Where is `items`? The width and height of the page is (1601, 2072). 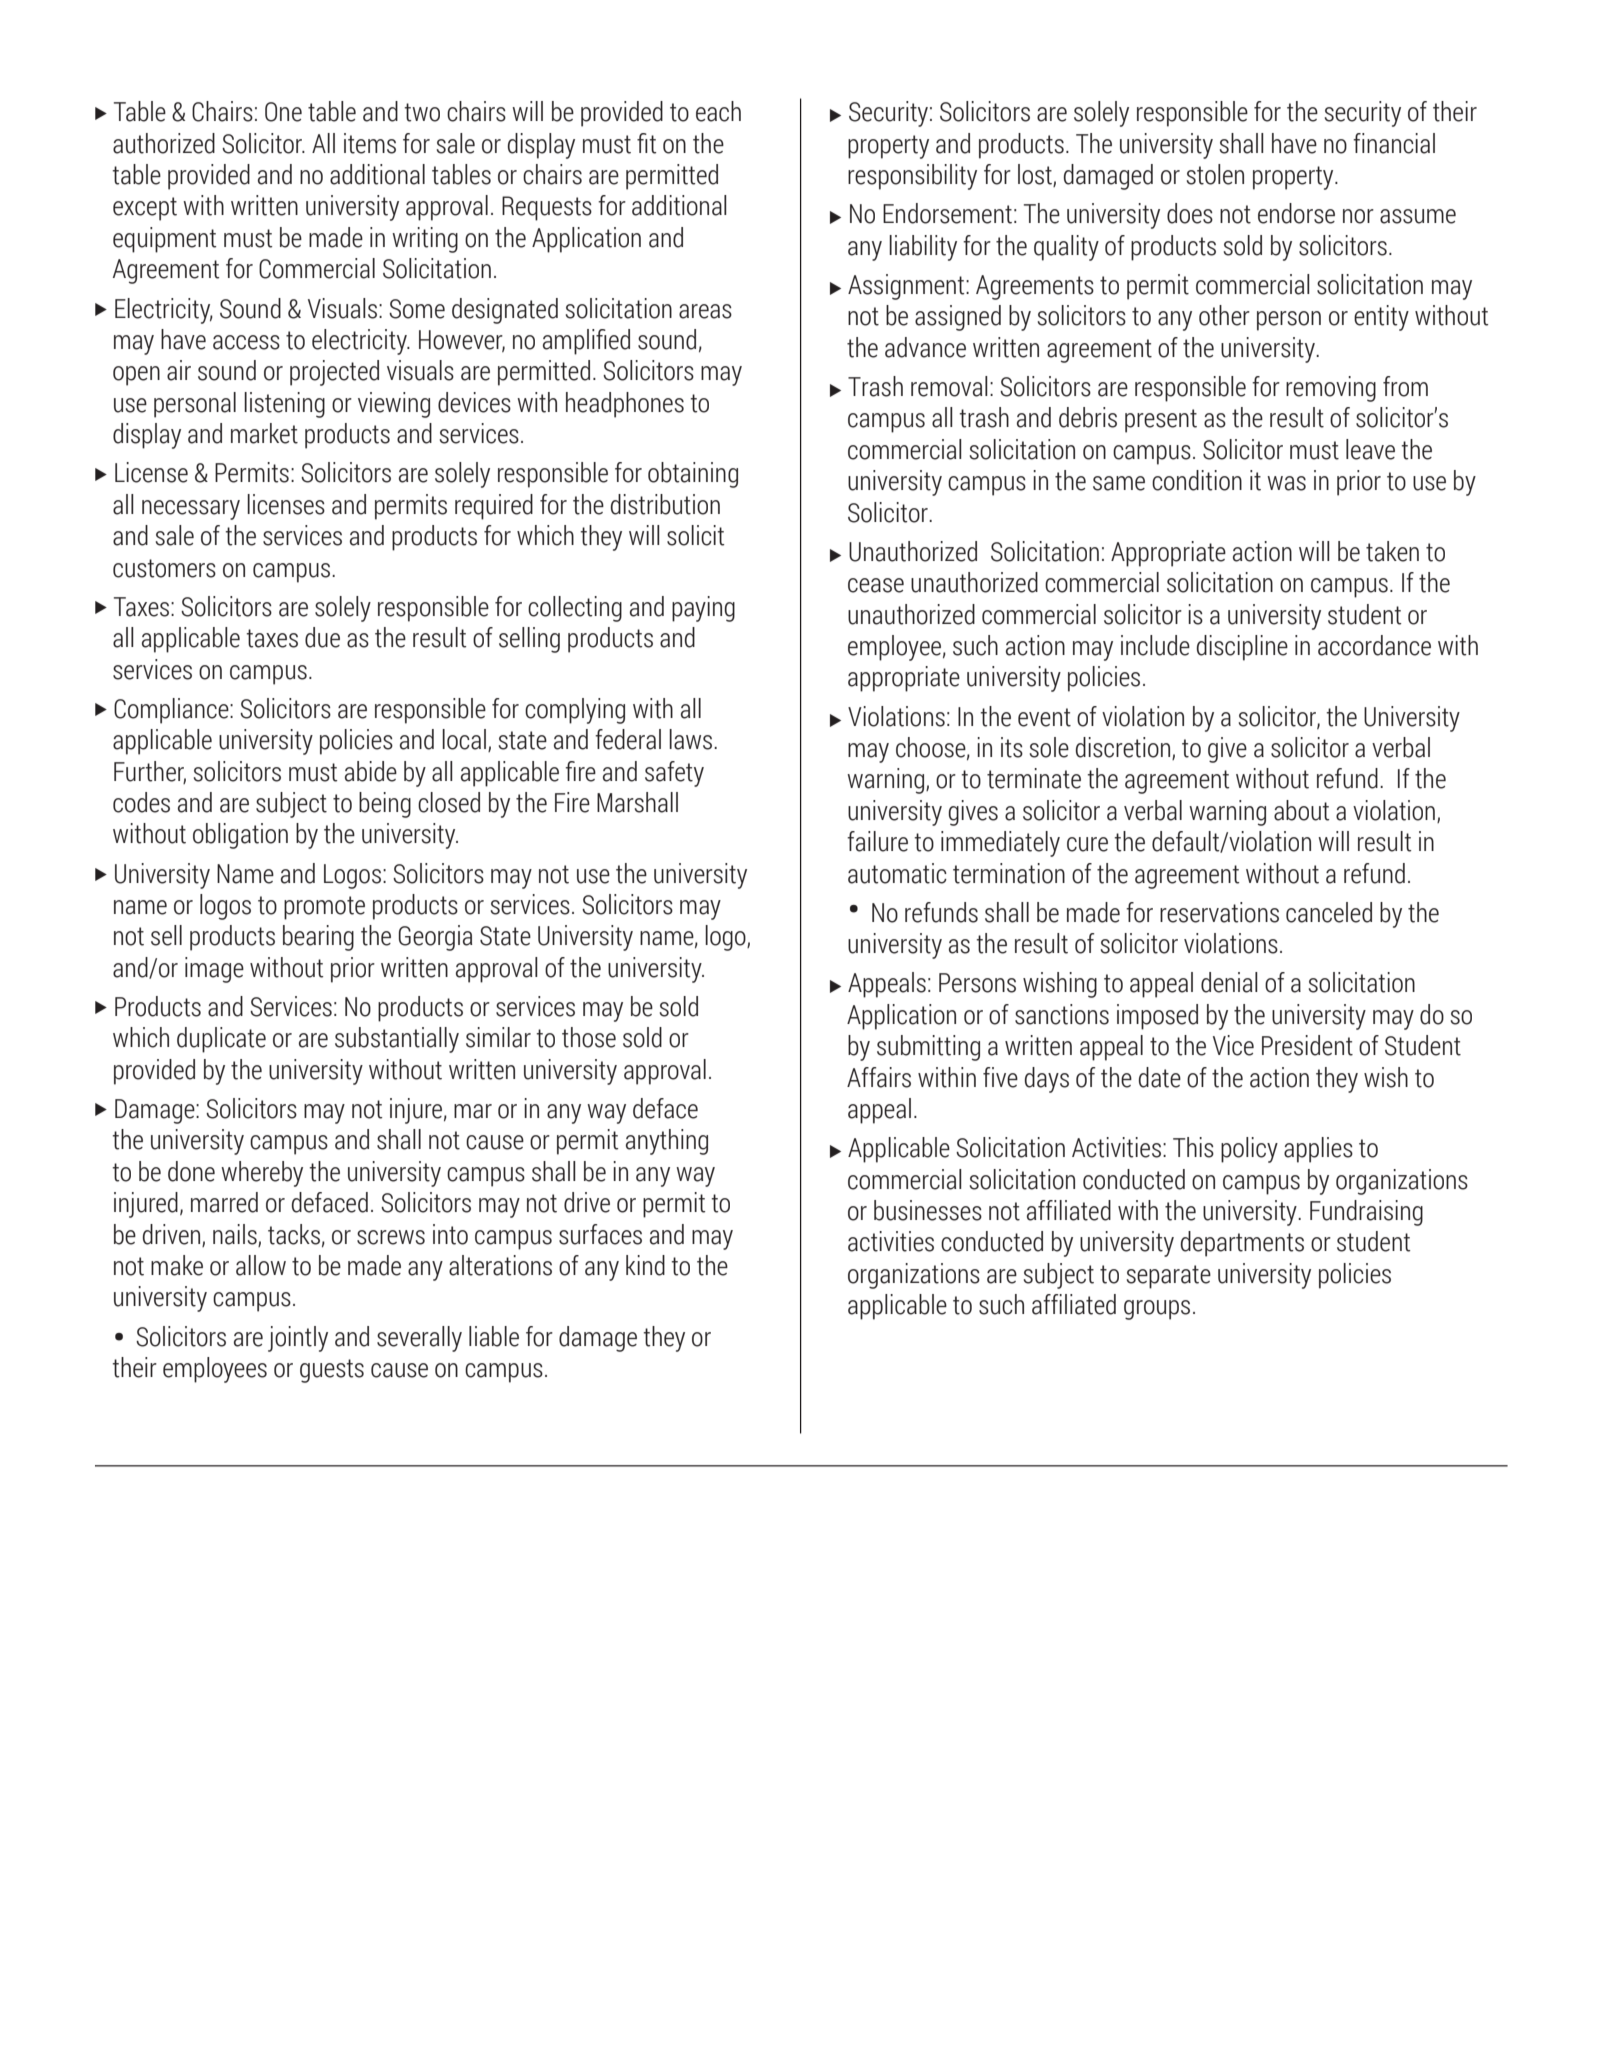 items is located at coordinates (370, 143).
